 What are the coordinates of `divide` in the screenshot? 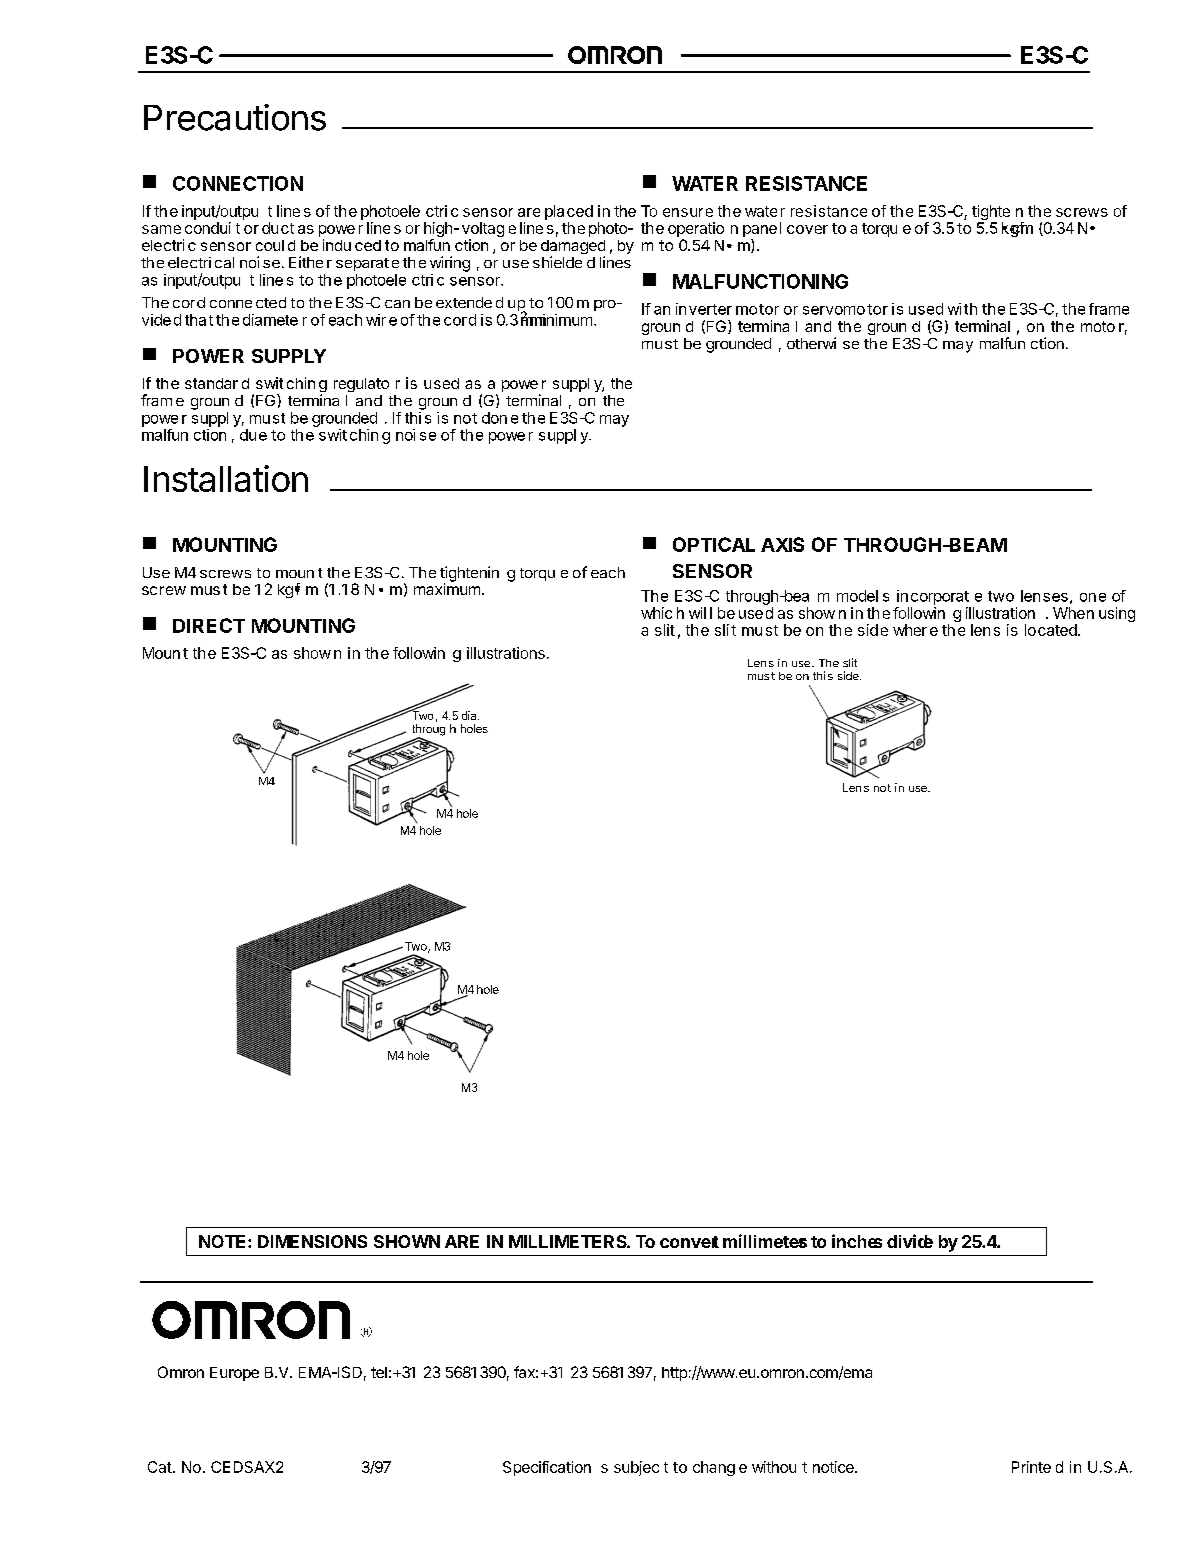 It's located at (910, 1241).
